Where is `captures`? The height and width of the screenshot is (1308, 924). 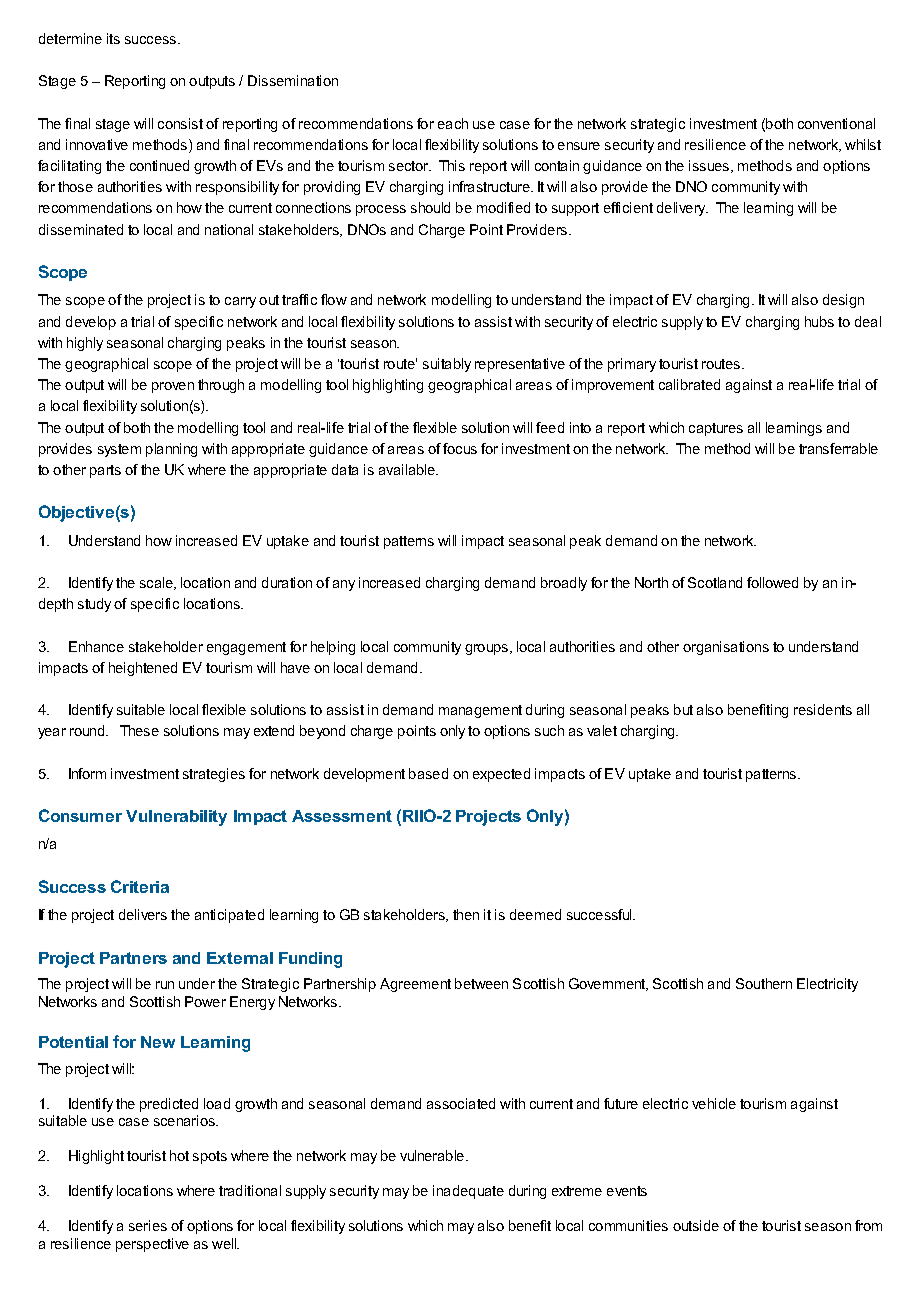
captures is located at coordinates (716, 429).
